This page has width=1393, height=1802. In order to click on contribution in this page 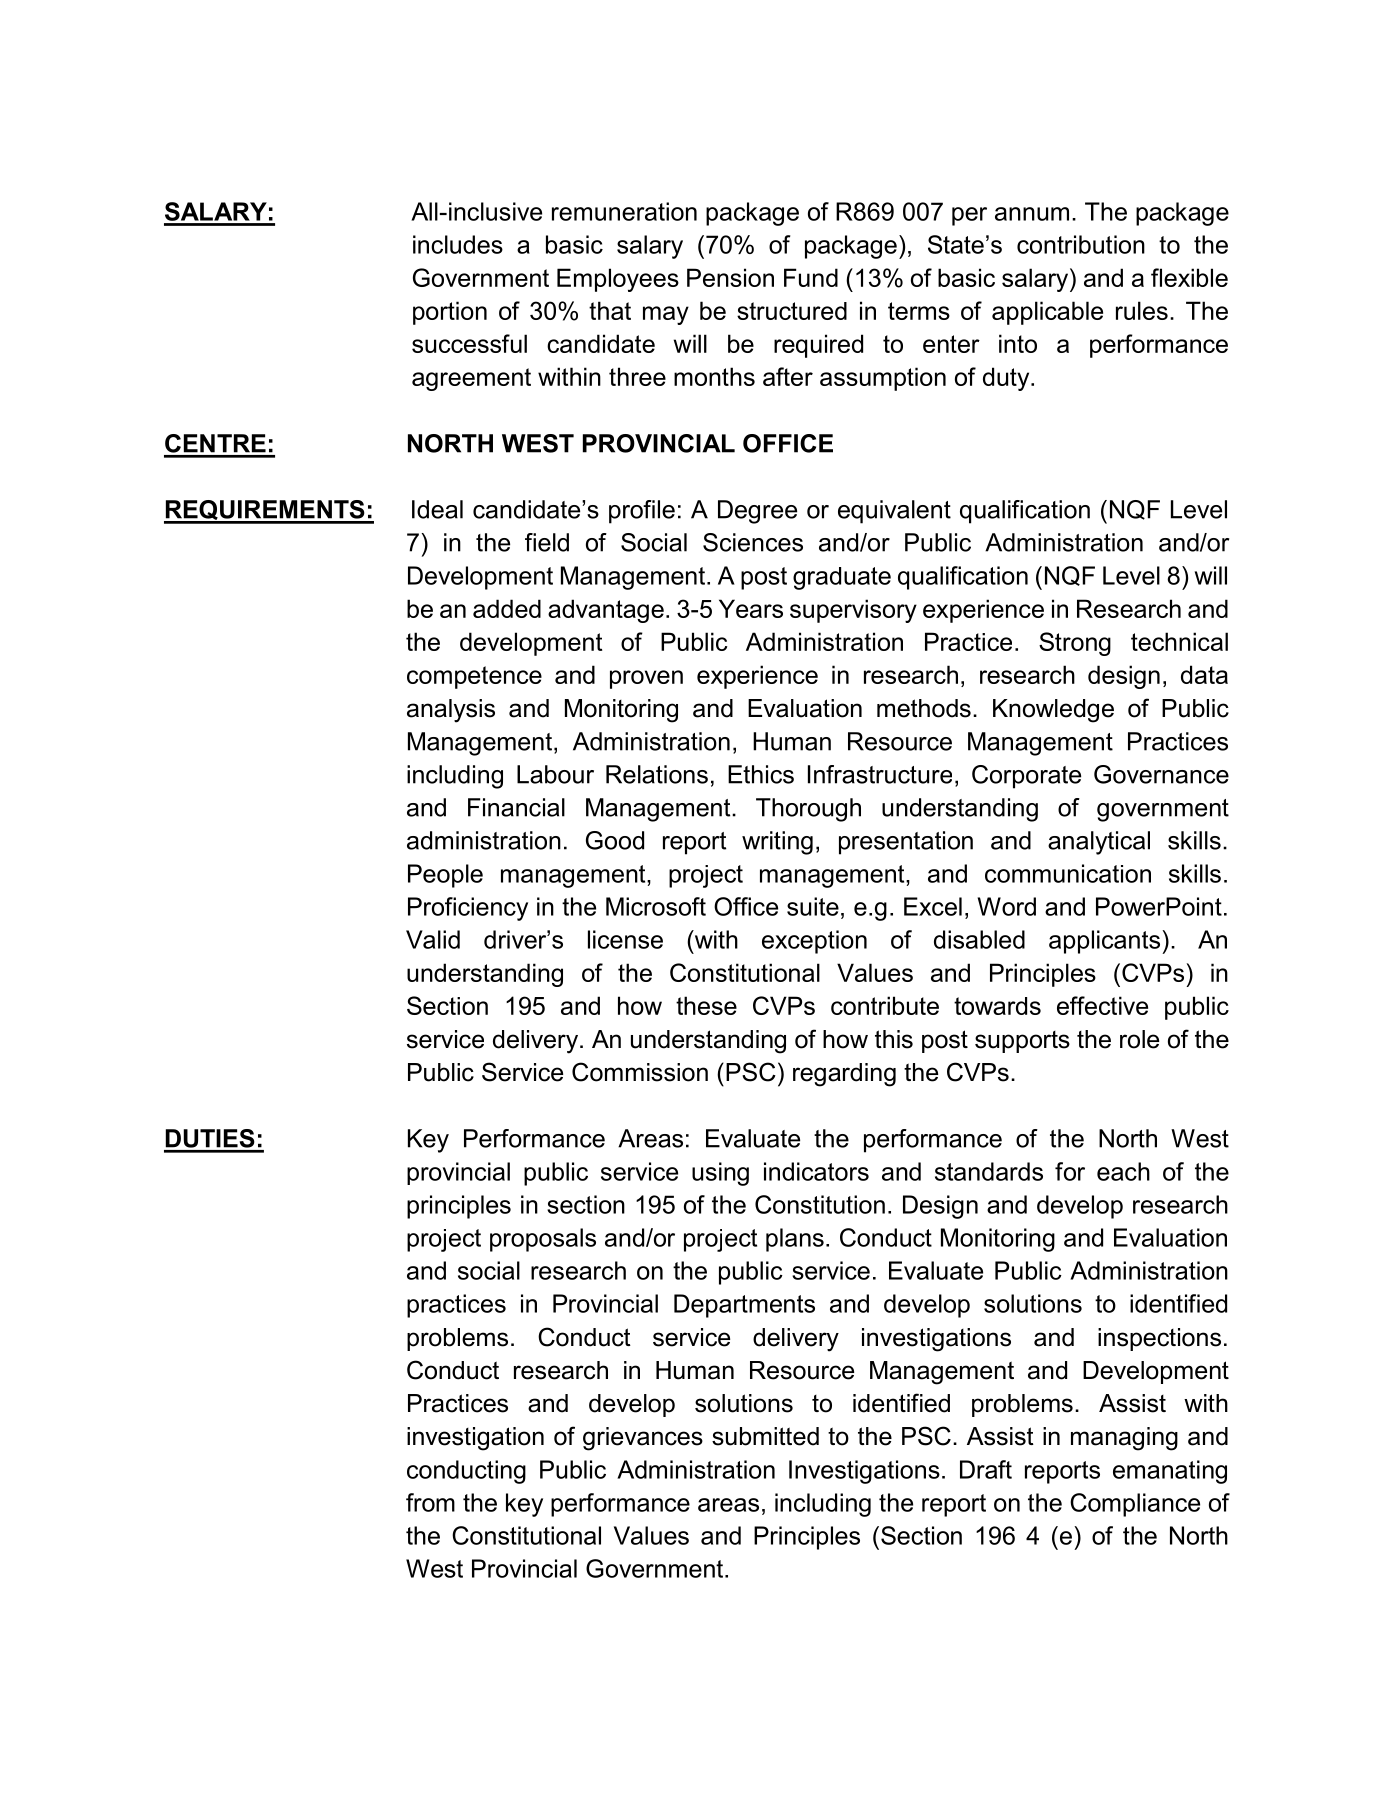, I will do `click(1081, 244)`.
